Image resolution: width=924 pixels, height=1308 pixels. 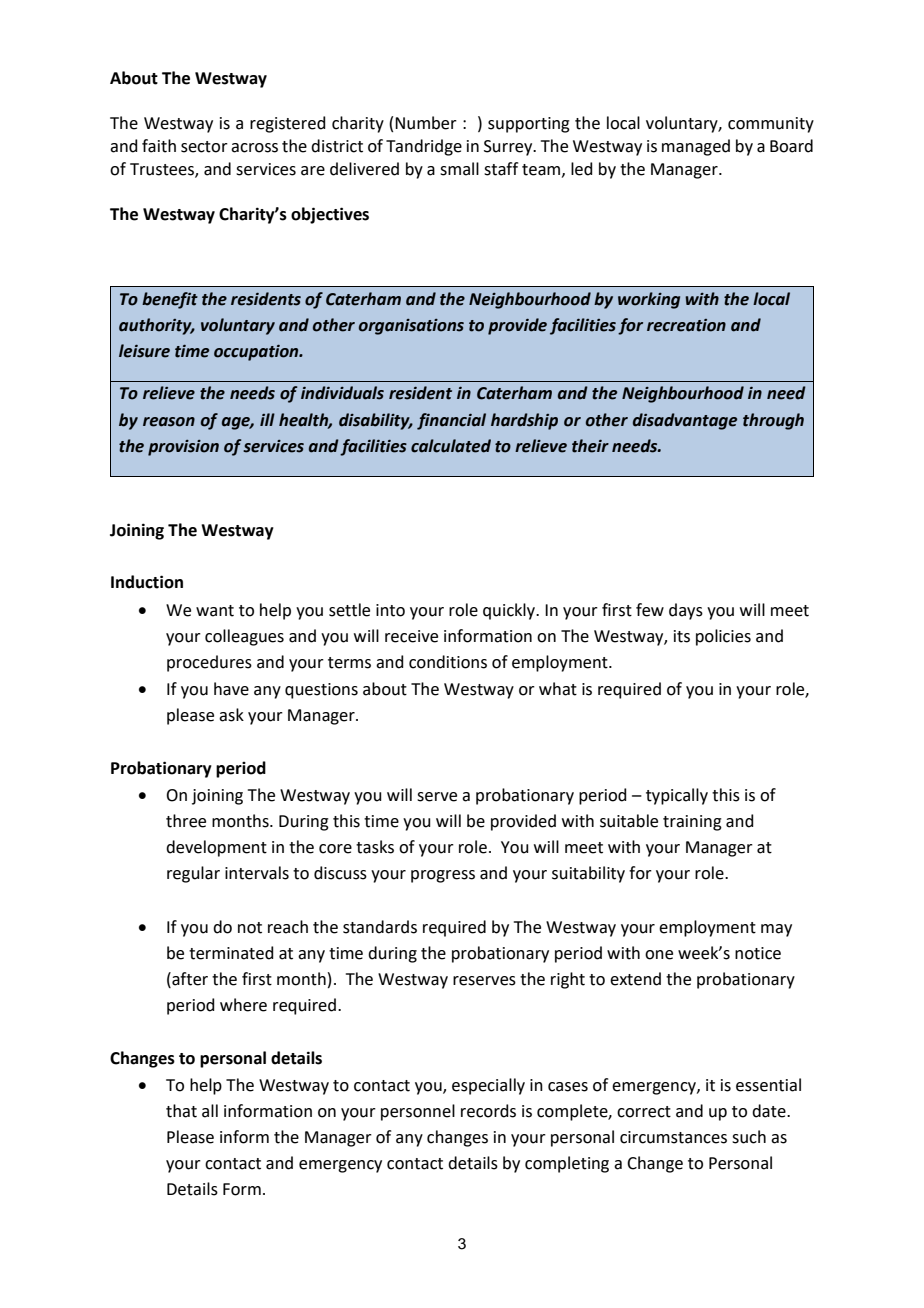 What do you see at coordinates (696, 147) in the screenshot?
I see `managed` at bounding box center [696, 147].
